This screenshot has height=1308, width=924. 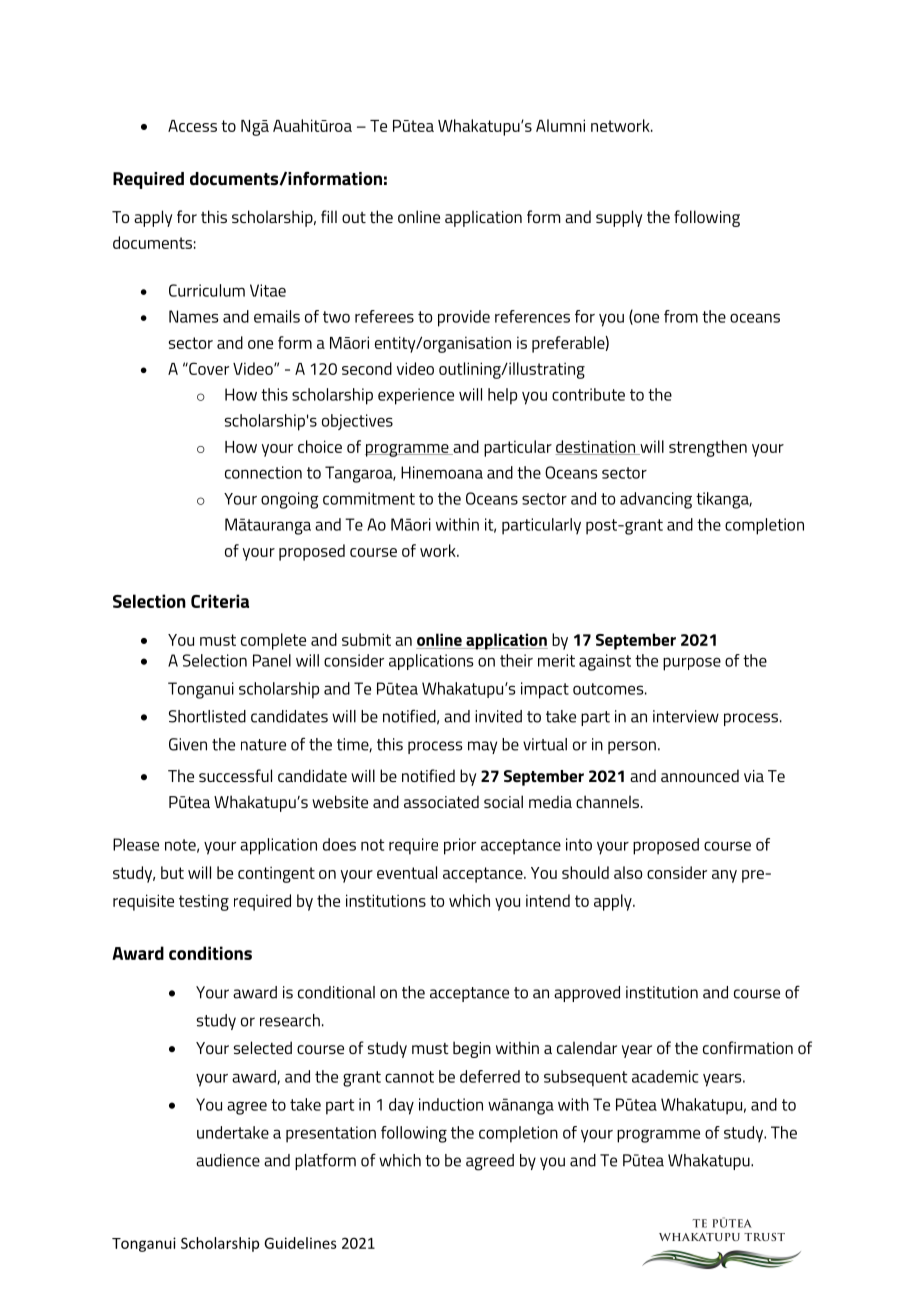 I want to click on supply, so click(x=619, y=218).
